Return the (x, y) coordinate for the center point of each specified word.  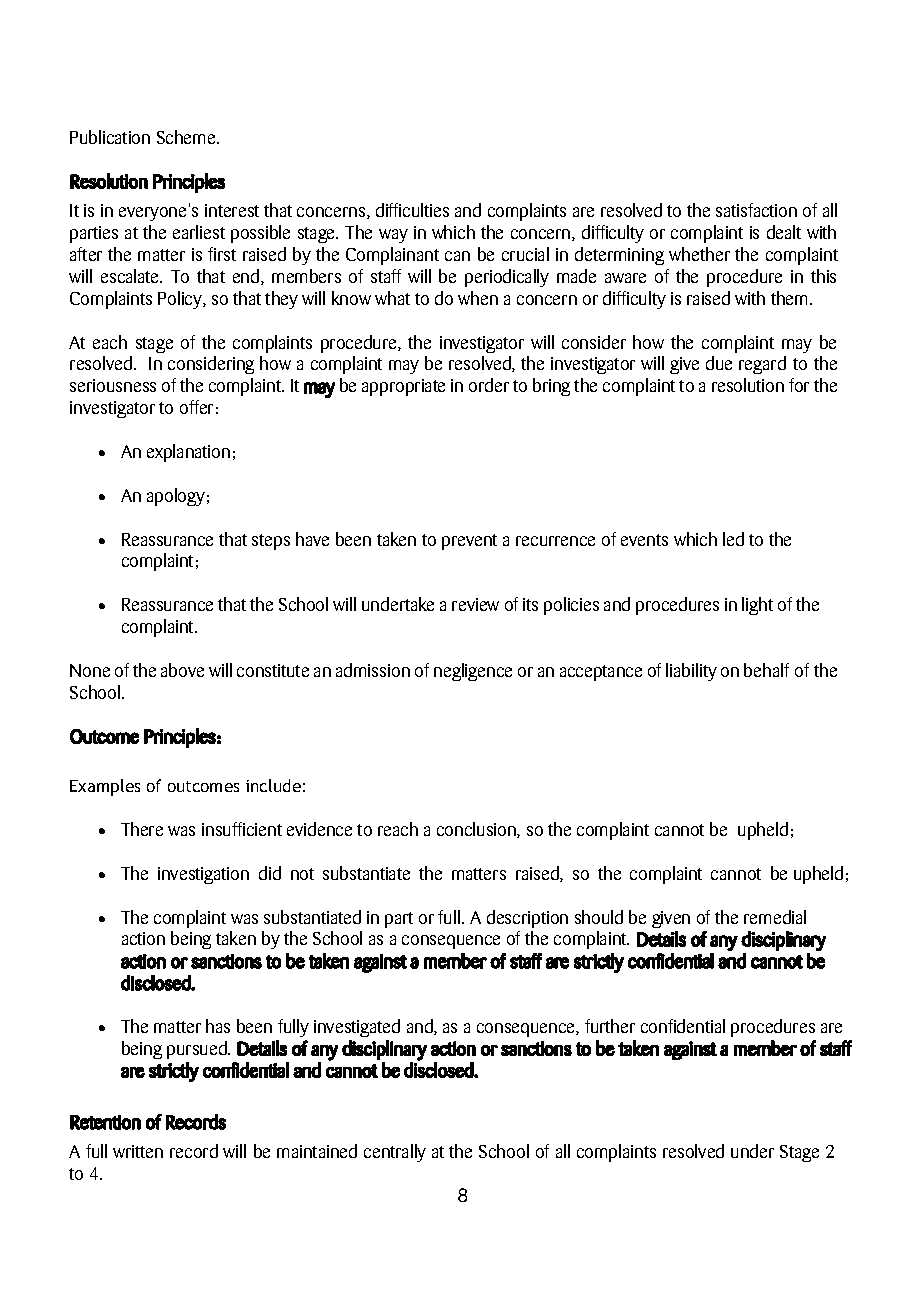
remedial (775, 917)
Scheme (187, 137)
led (733, 539)
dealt (784, 232)
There (142, 829)
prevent (469, 542)
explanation (188, 453)
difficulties (412, 210)
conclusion (477, 830)
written (138, 1151)
